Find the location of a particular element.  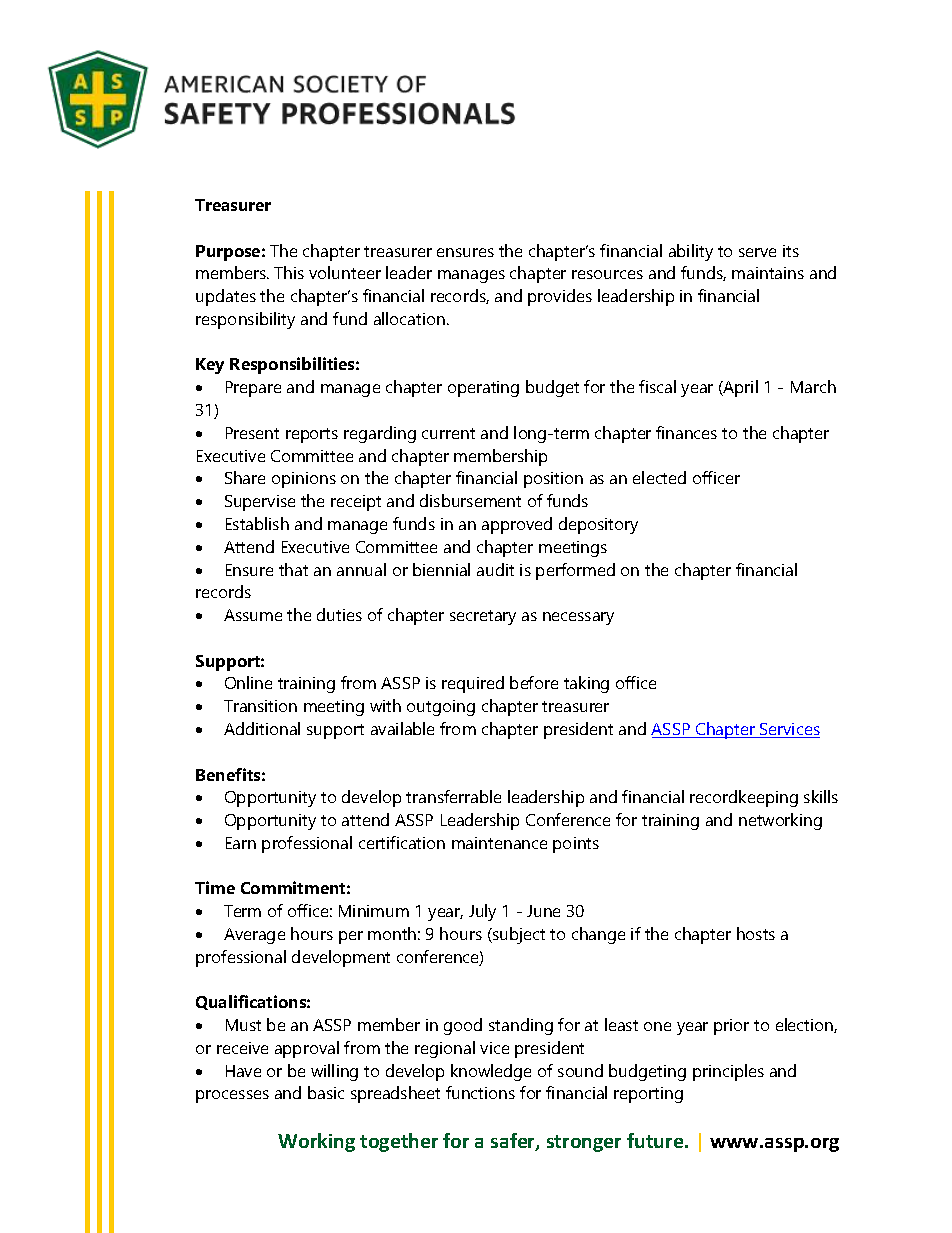

hosts is located at coordinates (756, 933).
